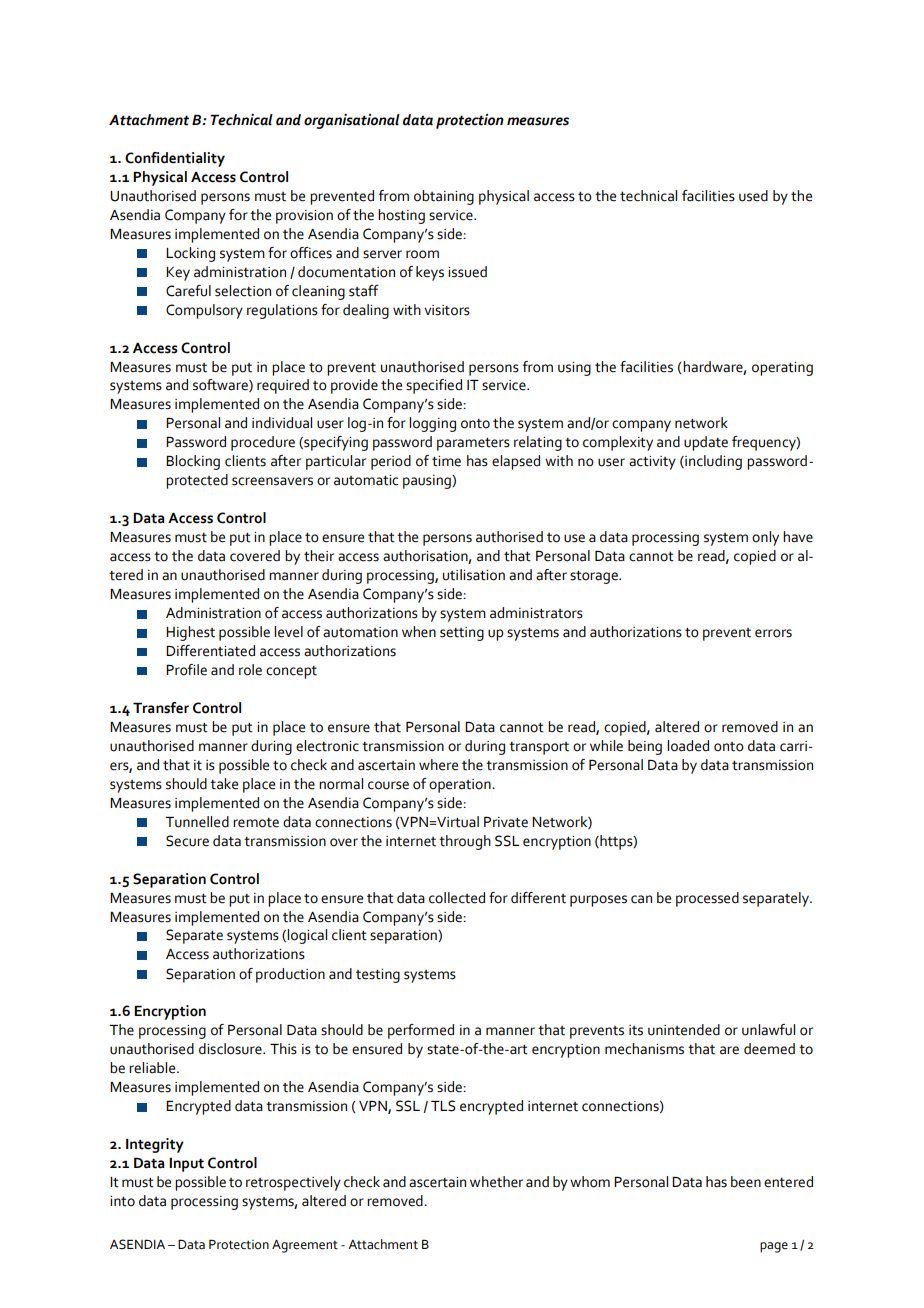 This screenshot has height=1308, width=924. I want to click on loaded, so click(688, 746).
